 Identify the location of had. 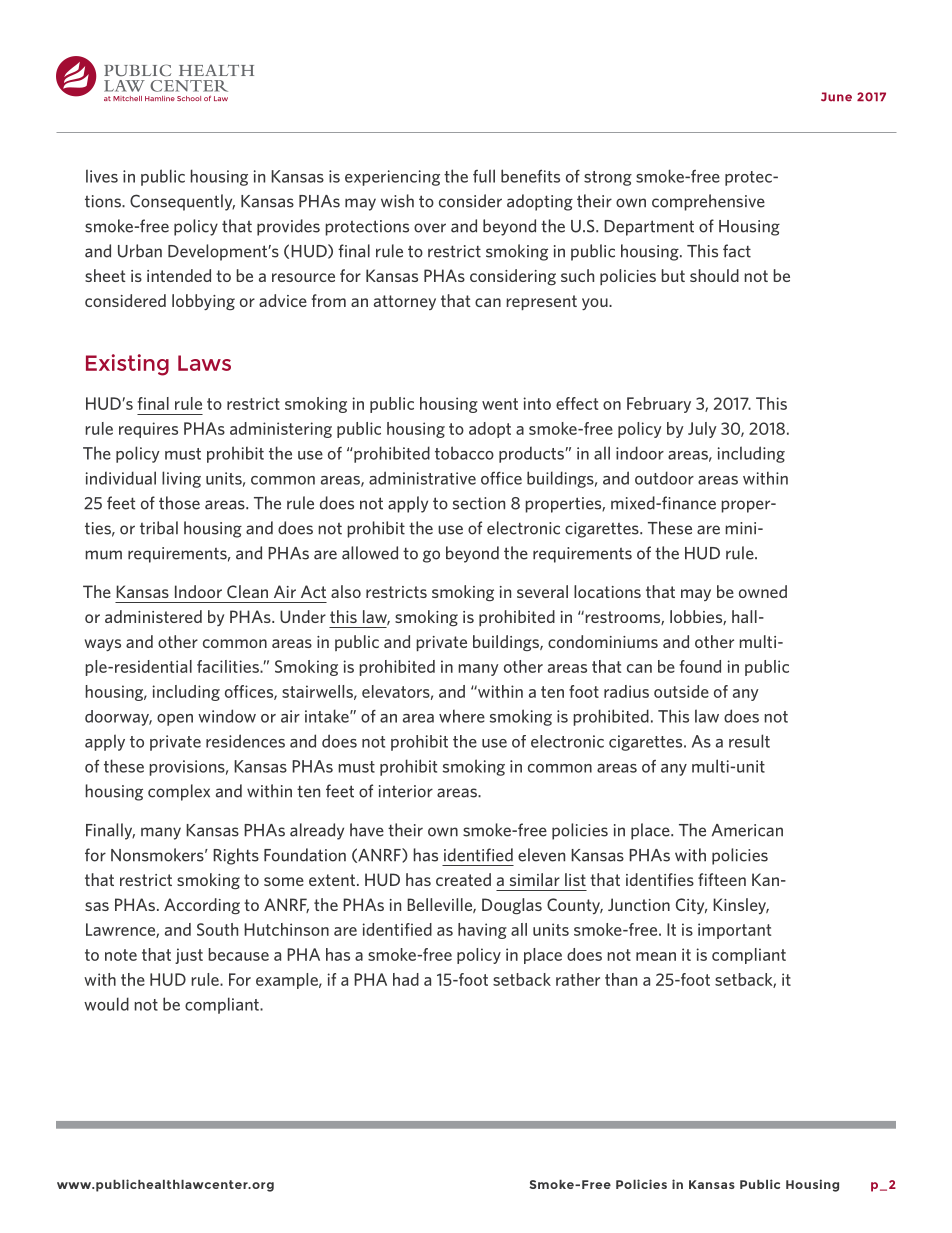
(406, 979).
